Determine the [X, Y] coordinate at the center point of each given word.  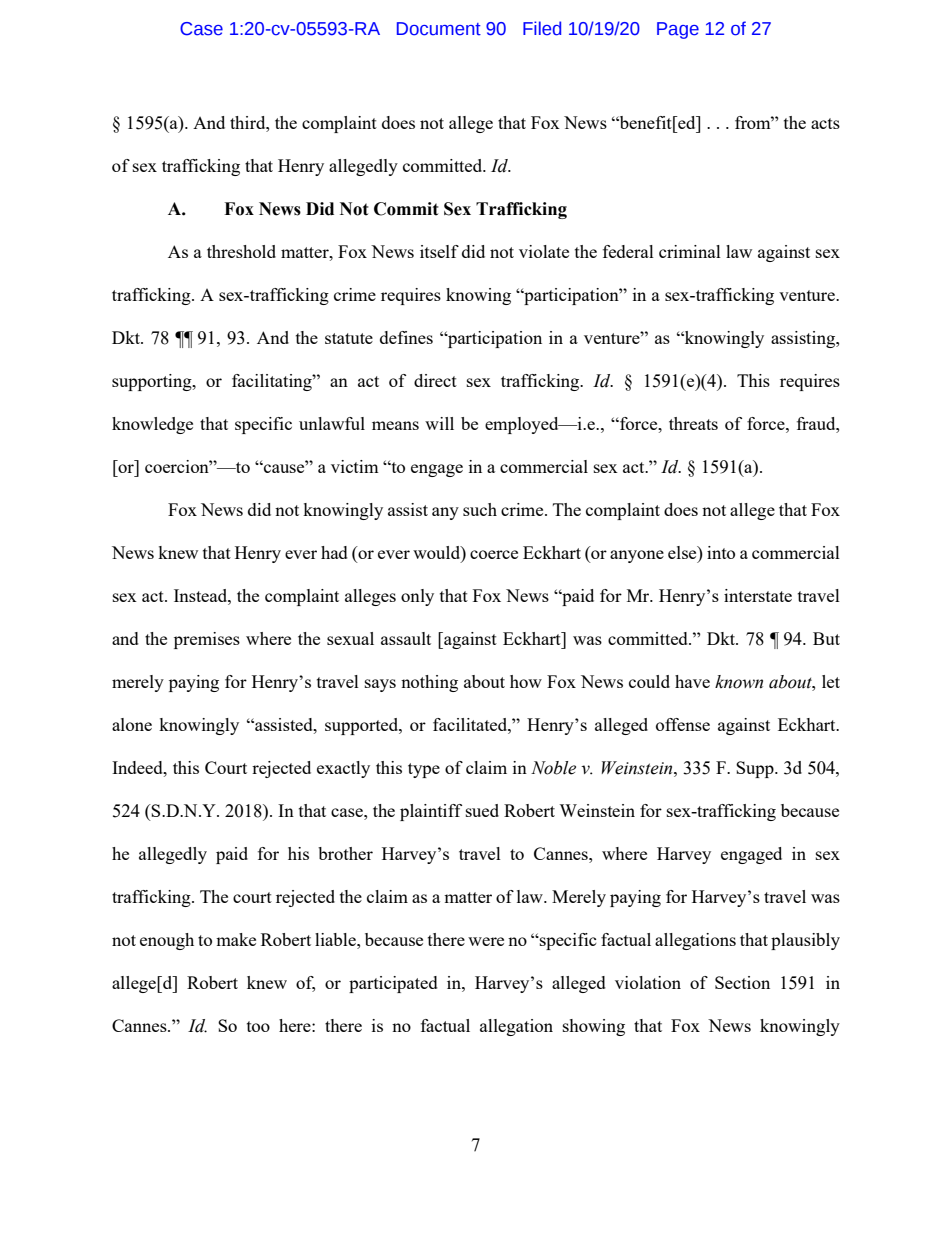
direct [435, 380]
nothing [429, 683]
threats [693, 423]
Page [678, 30]
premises [207, 640]
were [486, 941]
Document [439, 29]
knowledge [152, 425]
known [739, 682]
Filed [542, 28]
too [258, 1026]
